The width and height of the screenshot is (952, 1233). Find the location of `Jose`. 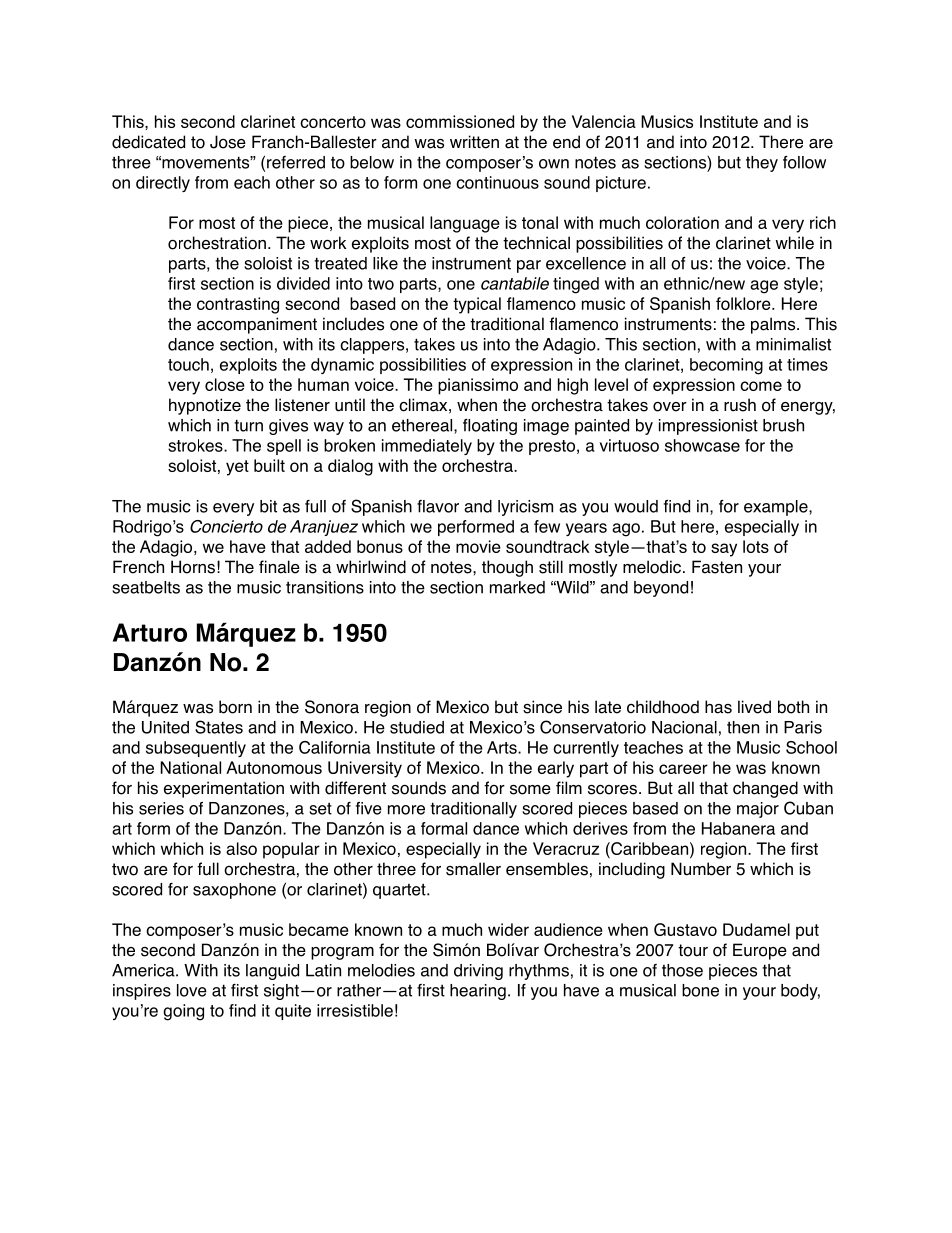

Jose is located at coordinates (228, 142).
